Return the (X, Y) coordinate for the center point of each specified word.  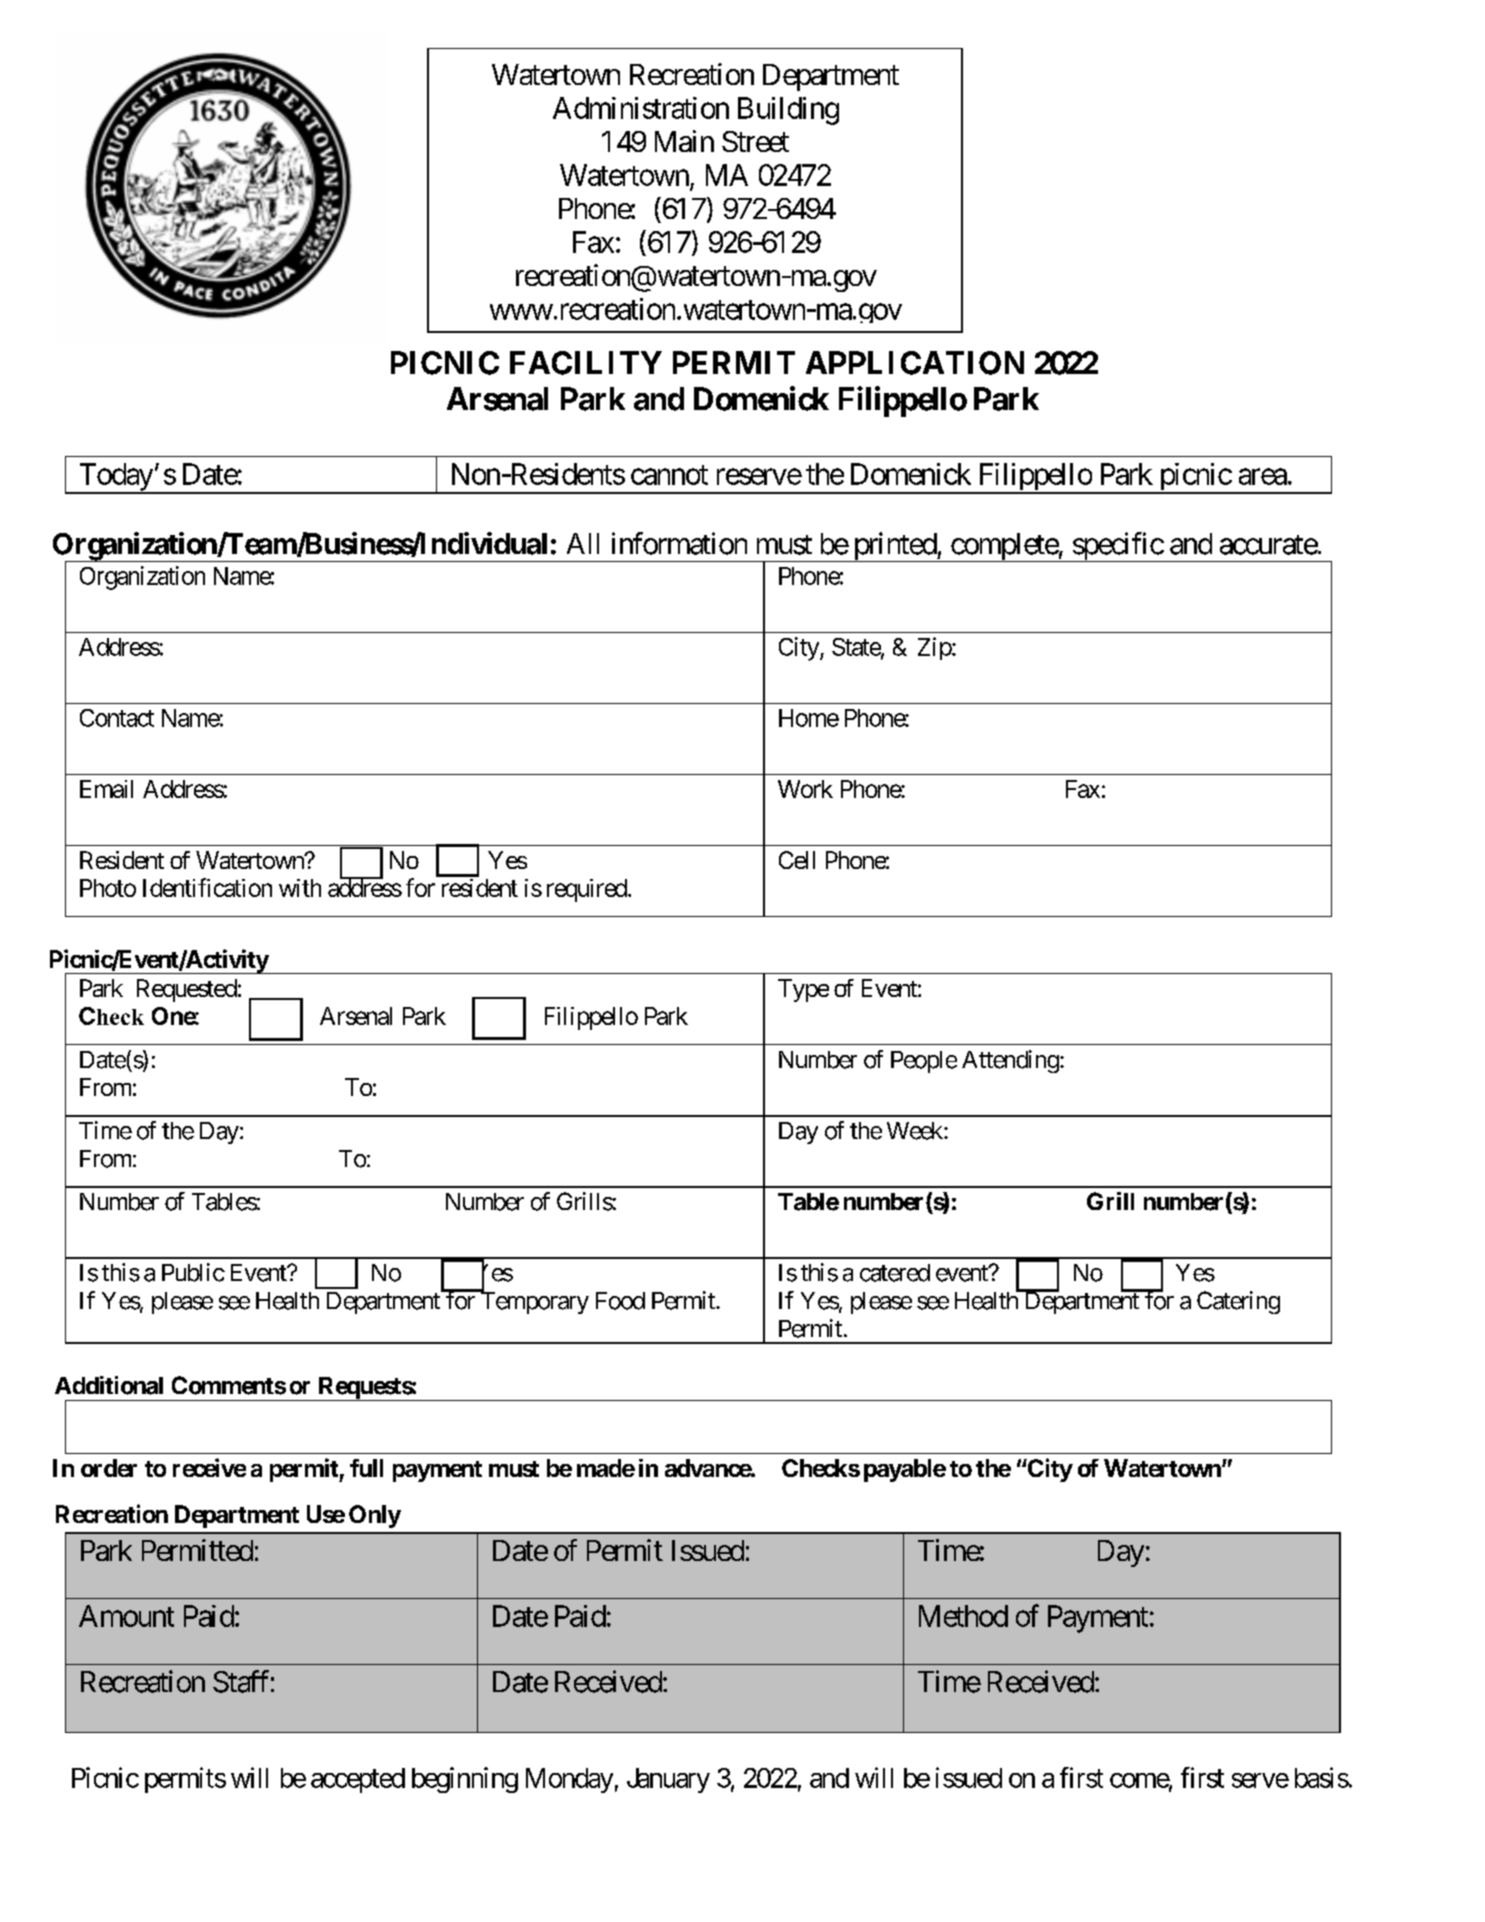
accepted (358, 1780)
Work (805, 789)
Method (963, 1616)
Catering (1238, 1302)
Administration (641, 108)
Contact (117, 718)
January (668, 1780)
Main (684, 141)
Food (620, 1301)
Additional (109, 1385)
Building (788, 111)
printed (894, 547)
